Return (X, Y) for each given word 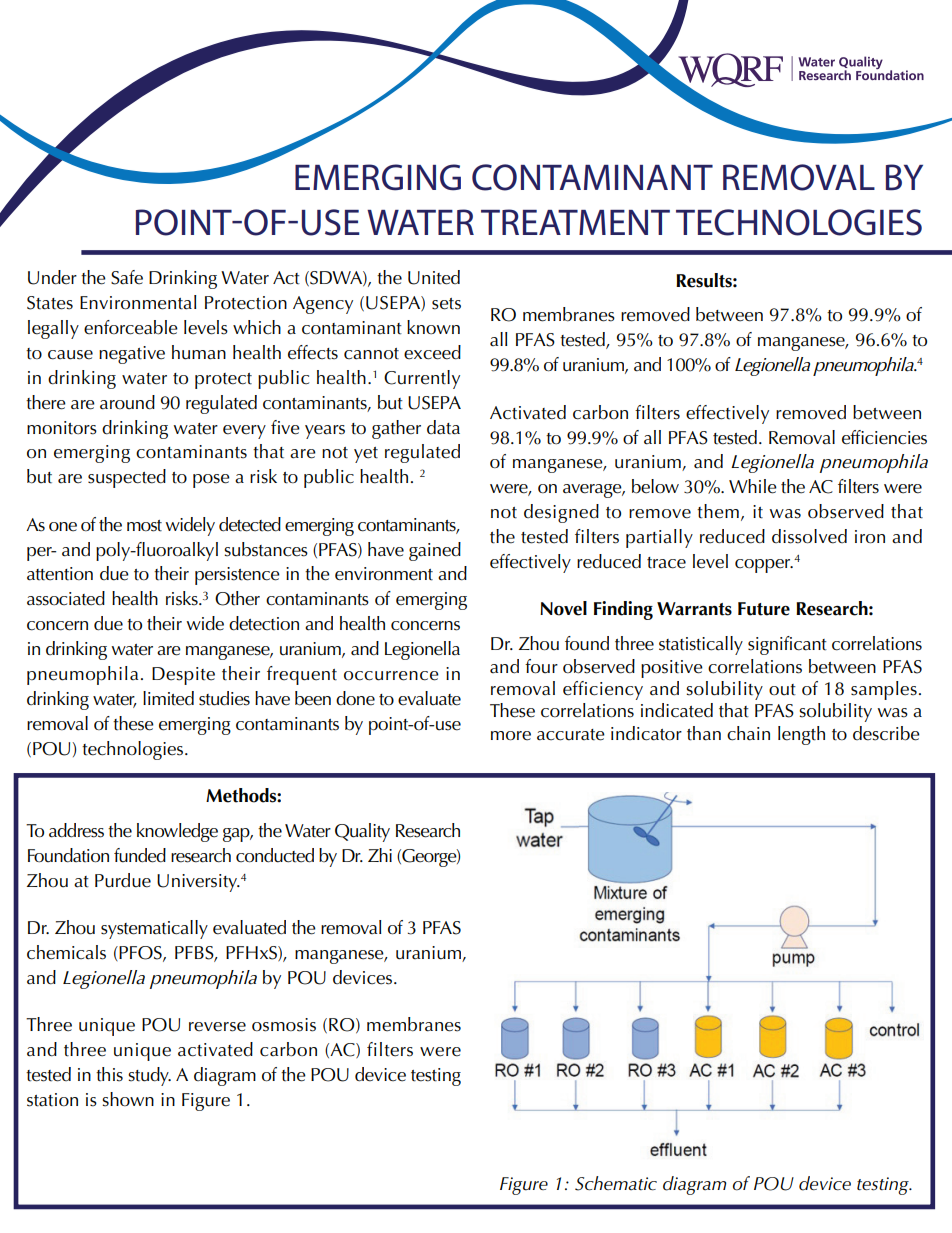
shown (128, 1099)
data (443, 427)
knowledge (177, 832)
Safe (127, 277)
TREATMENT (575, 222)
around (127, 402)
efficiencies (884, 437)
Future (764, 609)
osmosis (284, 1025)
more (511, 736)
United (434, 277)
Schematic (616, 1183)
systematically (154, 929)
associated (66, 598)
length (801, 735)
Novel (563, 608)
